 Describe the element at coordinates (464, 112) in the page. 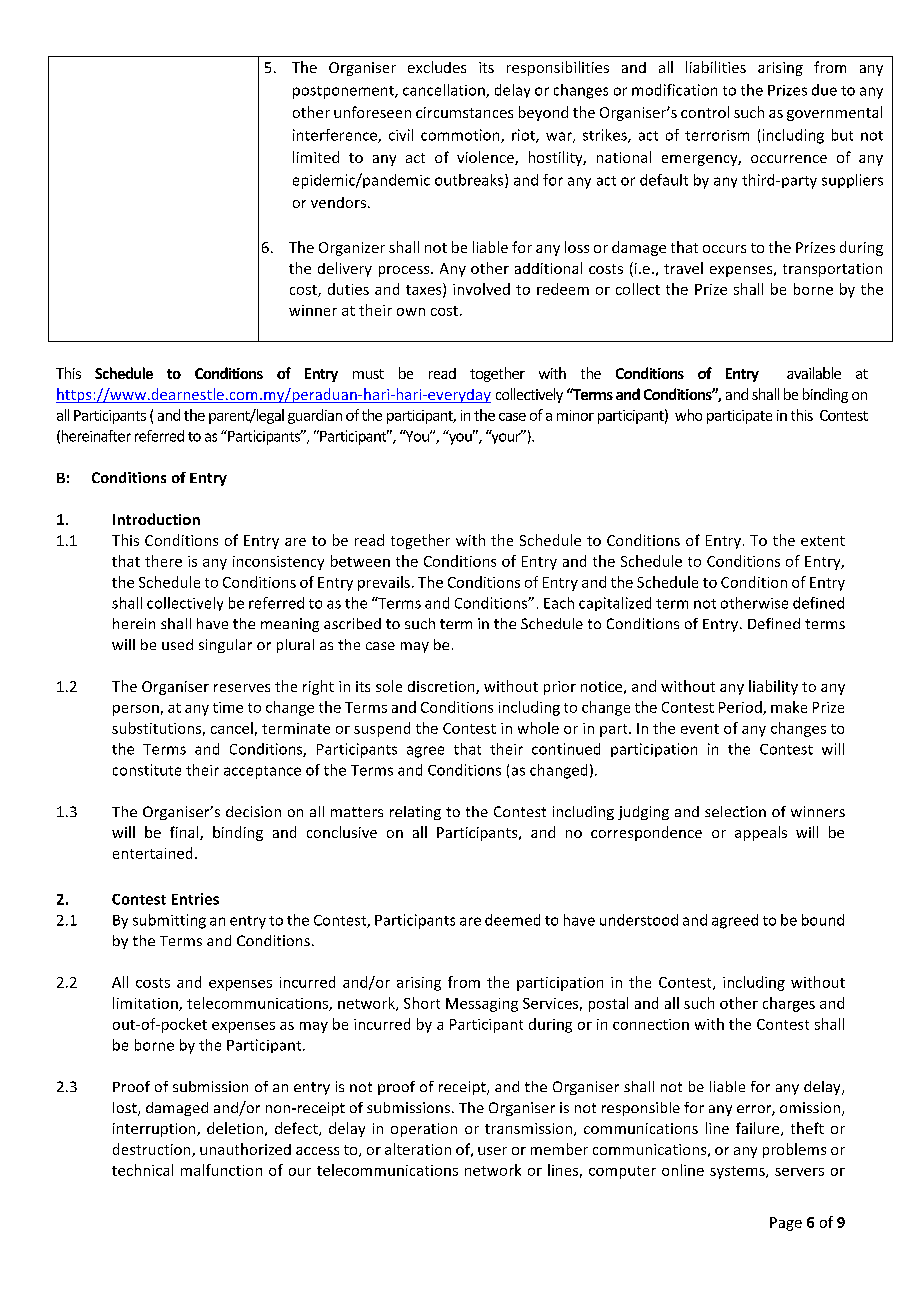

I see `circumstances` at that location.
